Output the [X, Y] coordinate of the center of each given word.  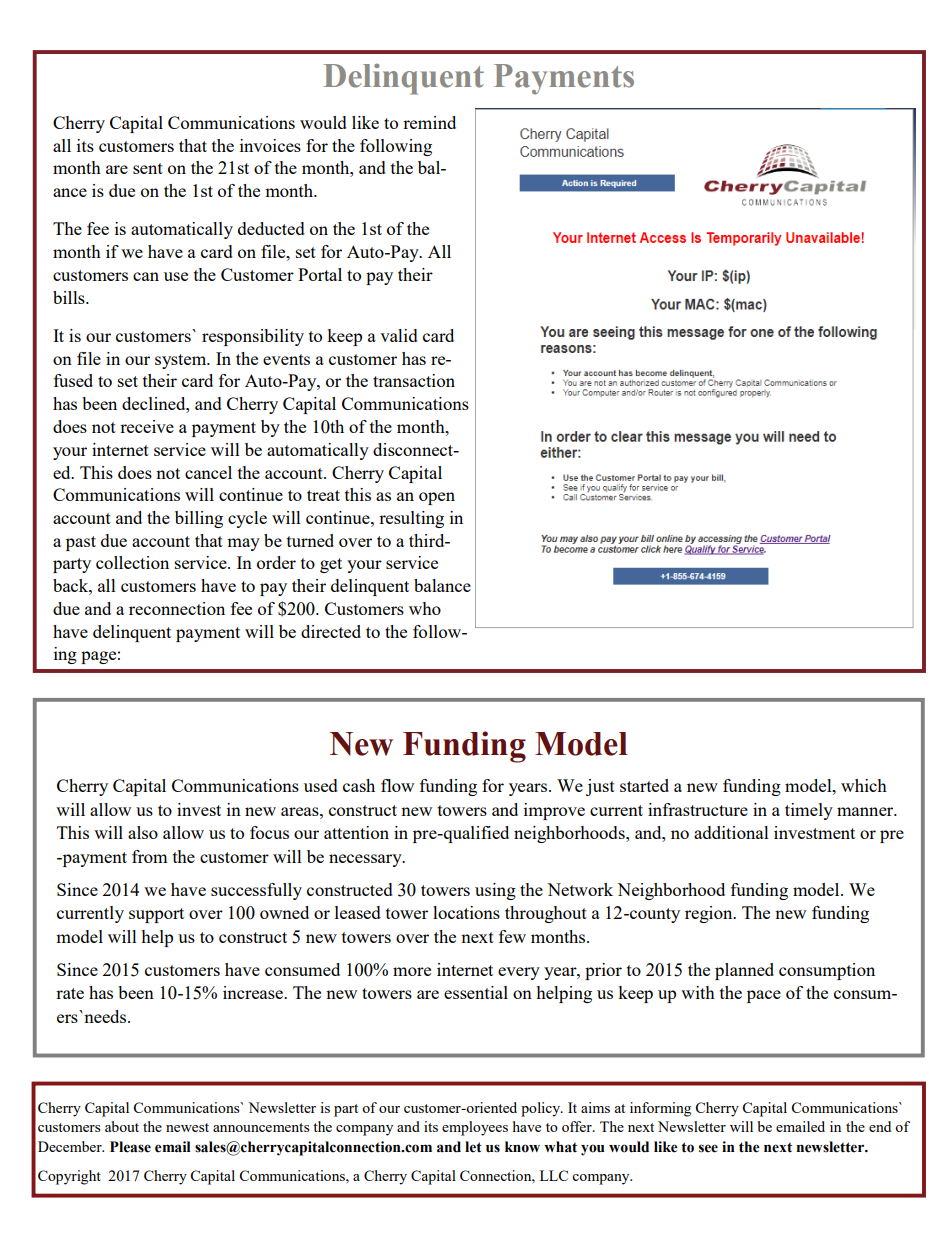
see [708, 1148]
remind [429, 122]
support [156, 915]
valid [399, 335]
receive [147, 426]
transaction [414, 380]
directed [331, 631]
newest [187, 1127]
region [710, 914]
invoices [270, 145]
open [437, 498]
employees [475, 1128]
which [864, 785]
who [425, 608]
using [495, 891]
